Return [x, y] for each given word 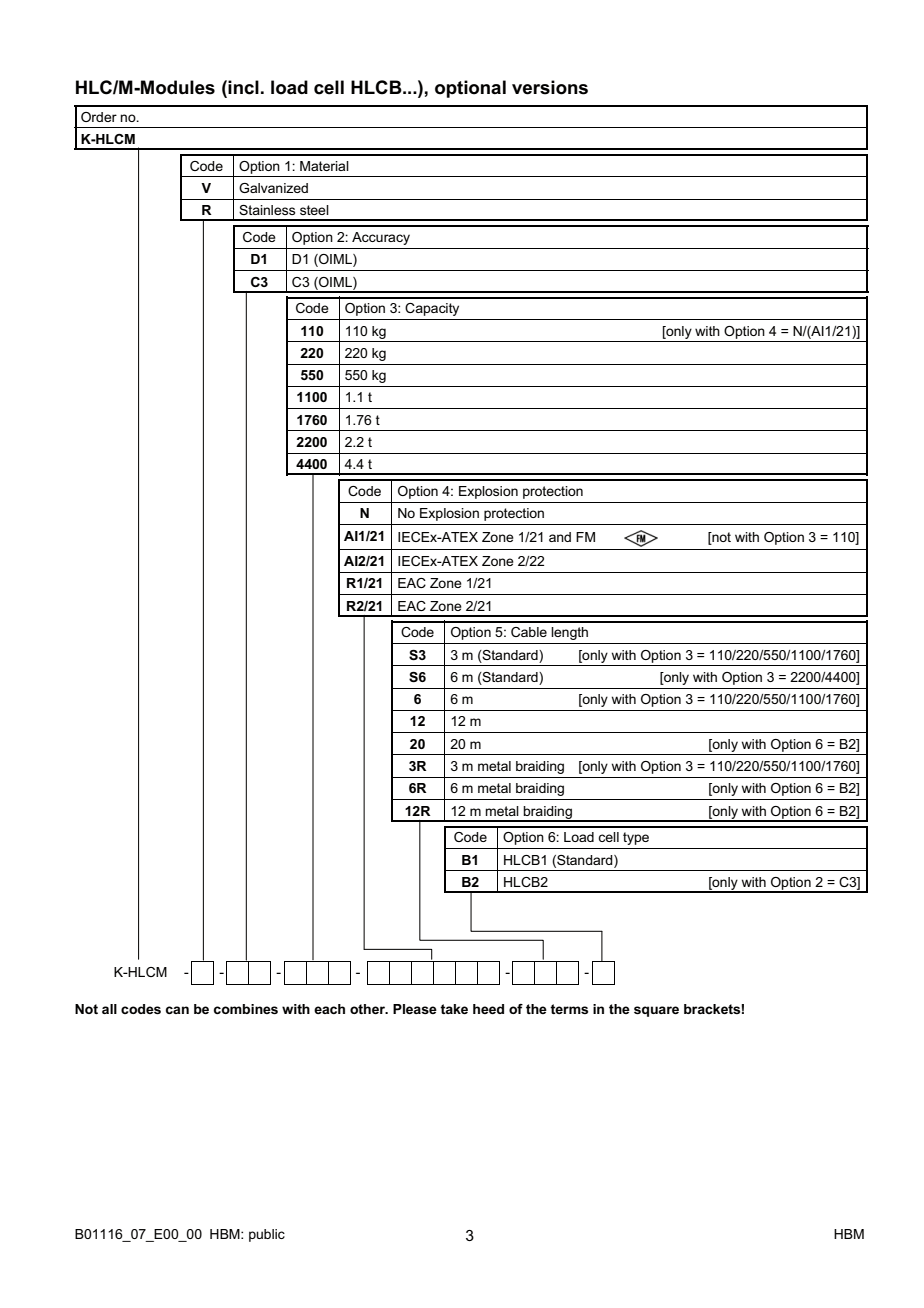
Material [324, 166]
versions [550, 87]
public [267, 1235]
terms [569, 1009]
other [369, 1009]
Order [99, 117]
